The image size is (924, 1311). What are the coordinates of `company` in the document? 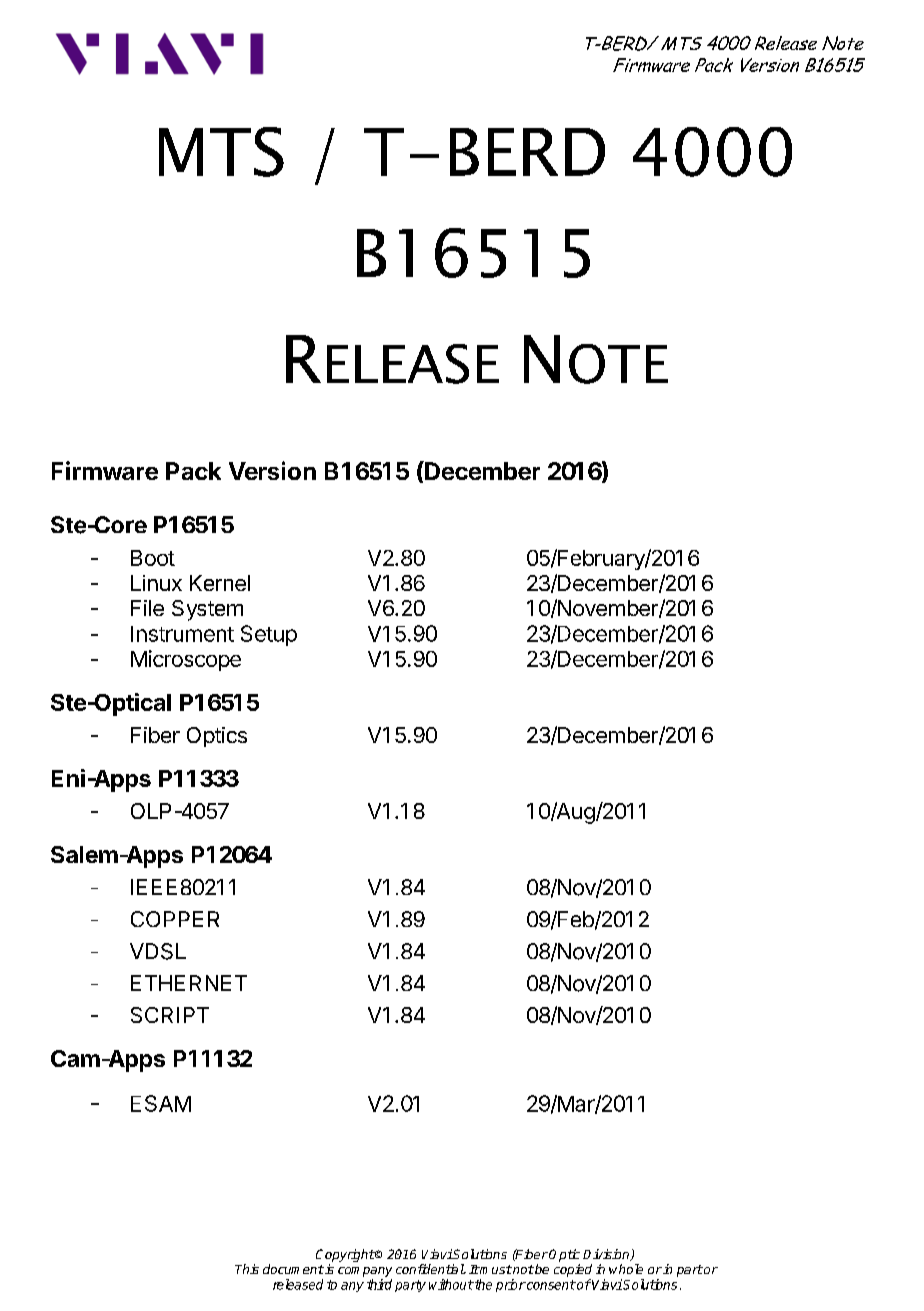 It's located at (365, 1272).
